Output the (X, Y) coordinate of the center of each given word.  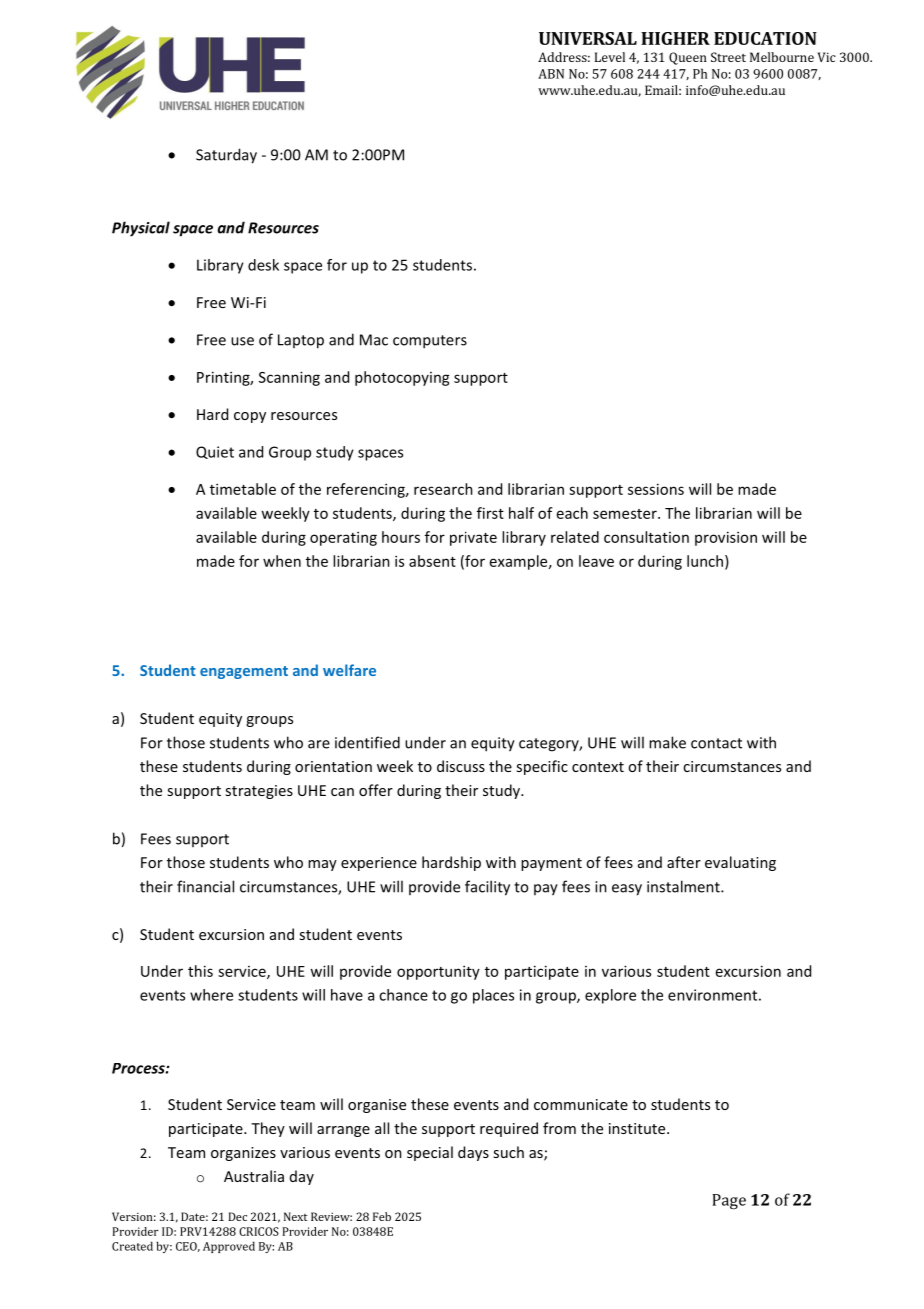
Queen (688, 58)
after (684, 862)
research (443, 489)
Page (729, 1201)
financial (205, 886)
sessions (656, 489)
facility (487, 888)
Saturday (226, 156)
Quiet (215, 452)
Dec (237, 1216)
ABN (551, 74)
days (473, 1153)
